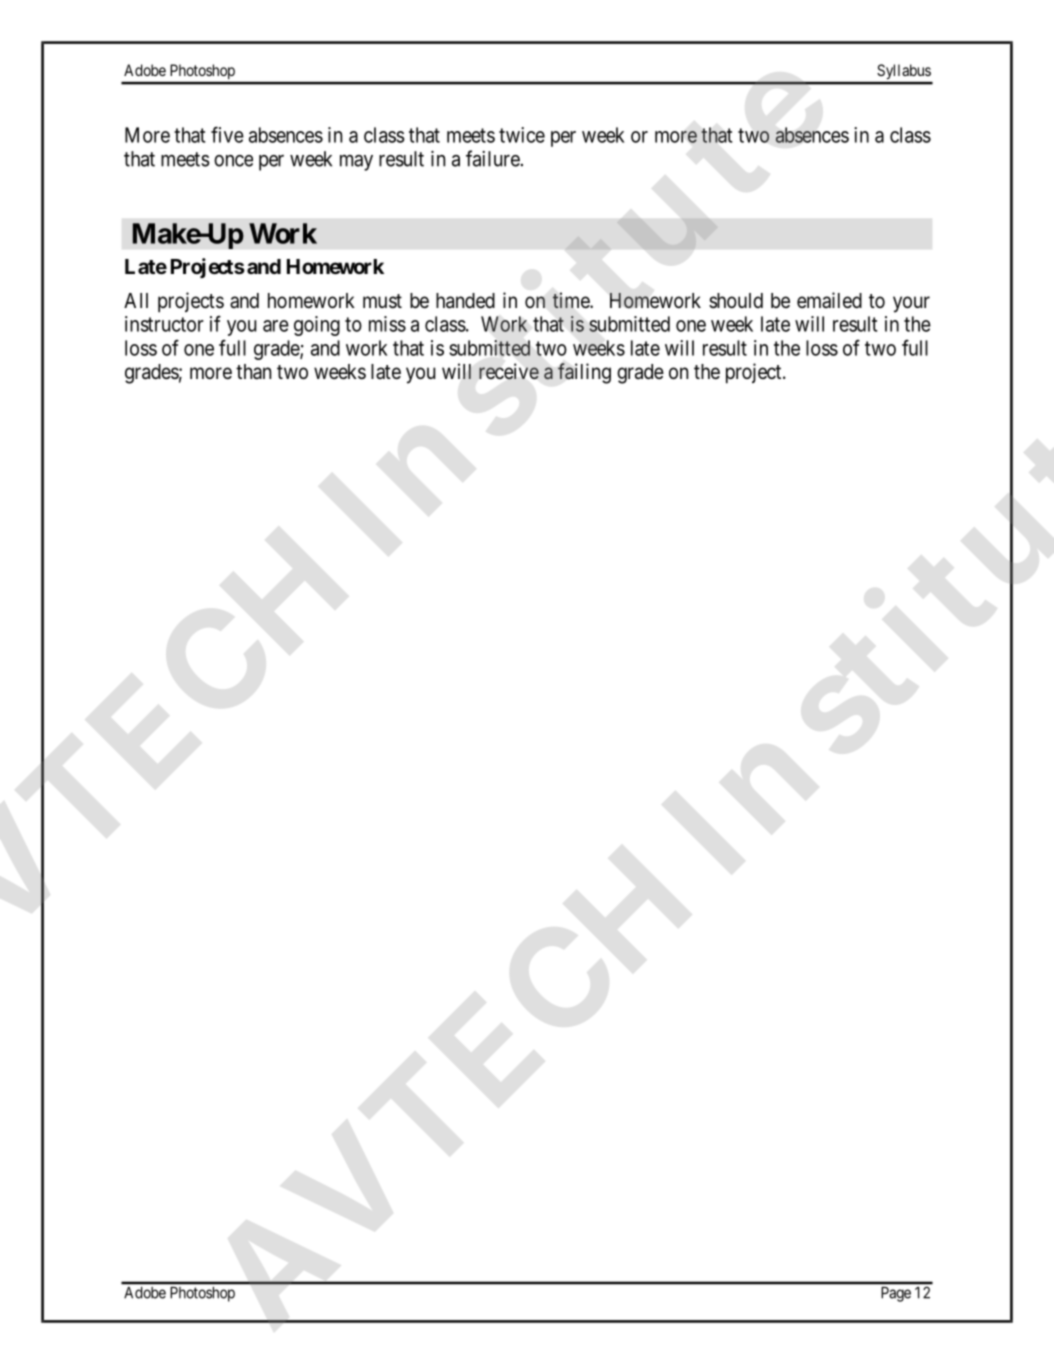 This document has width=1054, height=1364. Describe the element at coordinates (896, 1294) in the document. I see `Page` at that location.
